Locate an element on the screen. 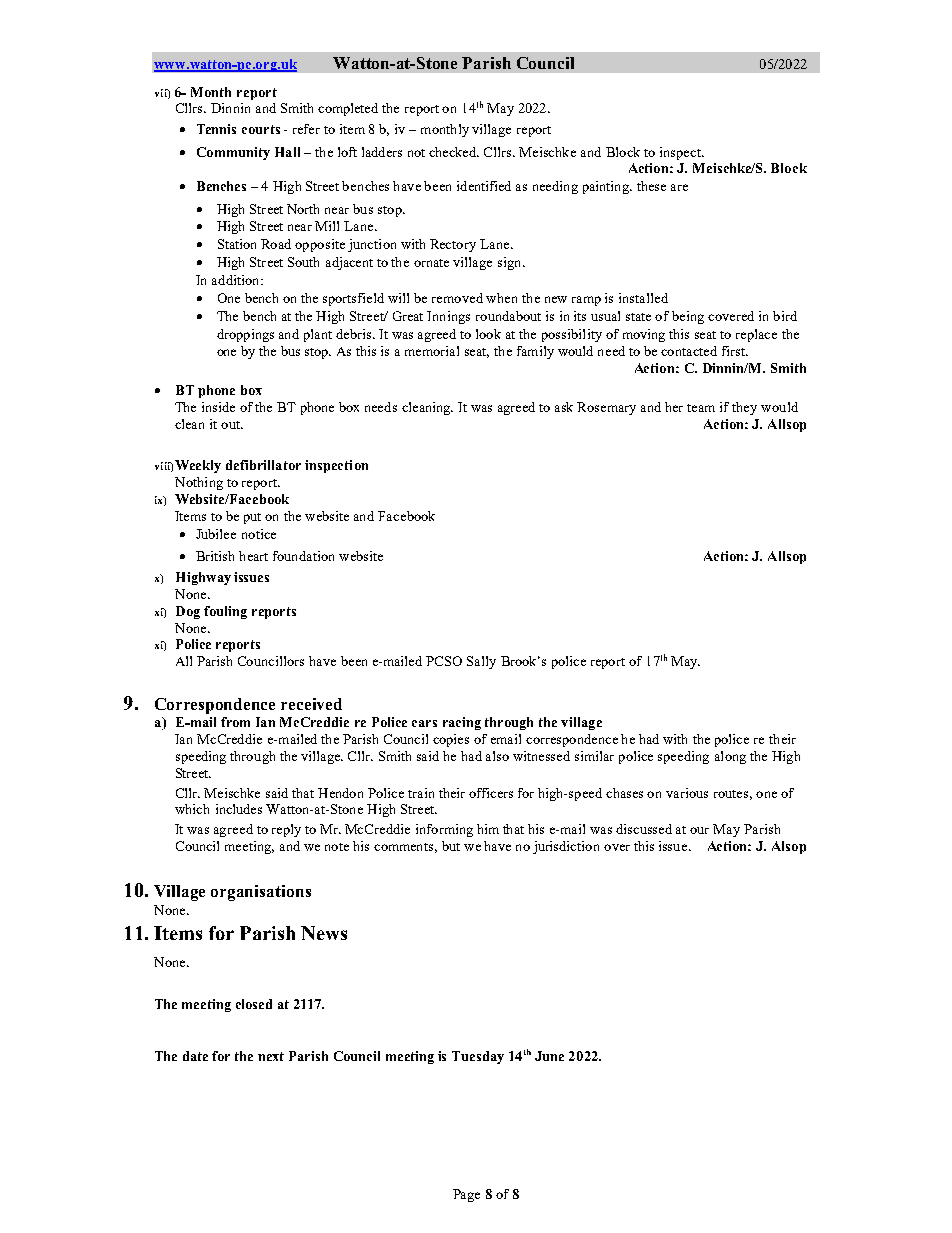 This screenshot has height=1233, width=952. courts is located at coordinates (261, 129).
